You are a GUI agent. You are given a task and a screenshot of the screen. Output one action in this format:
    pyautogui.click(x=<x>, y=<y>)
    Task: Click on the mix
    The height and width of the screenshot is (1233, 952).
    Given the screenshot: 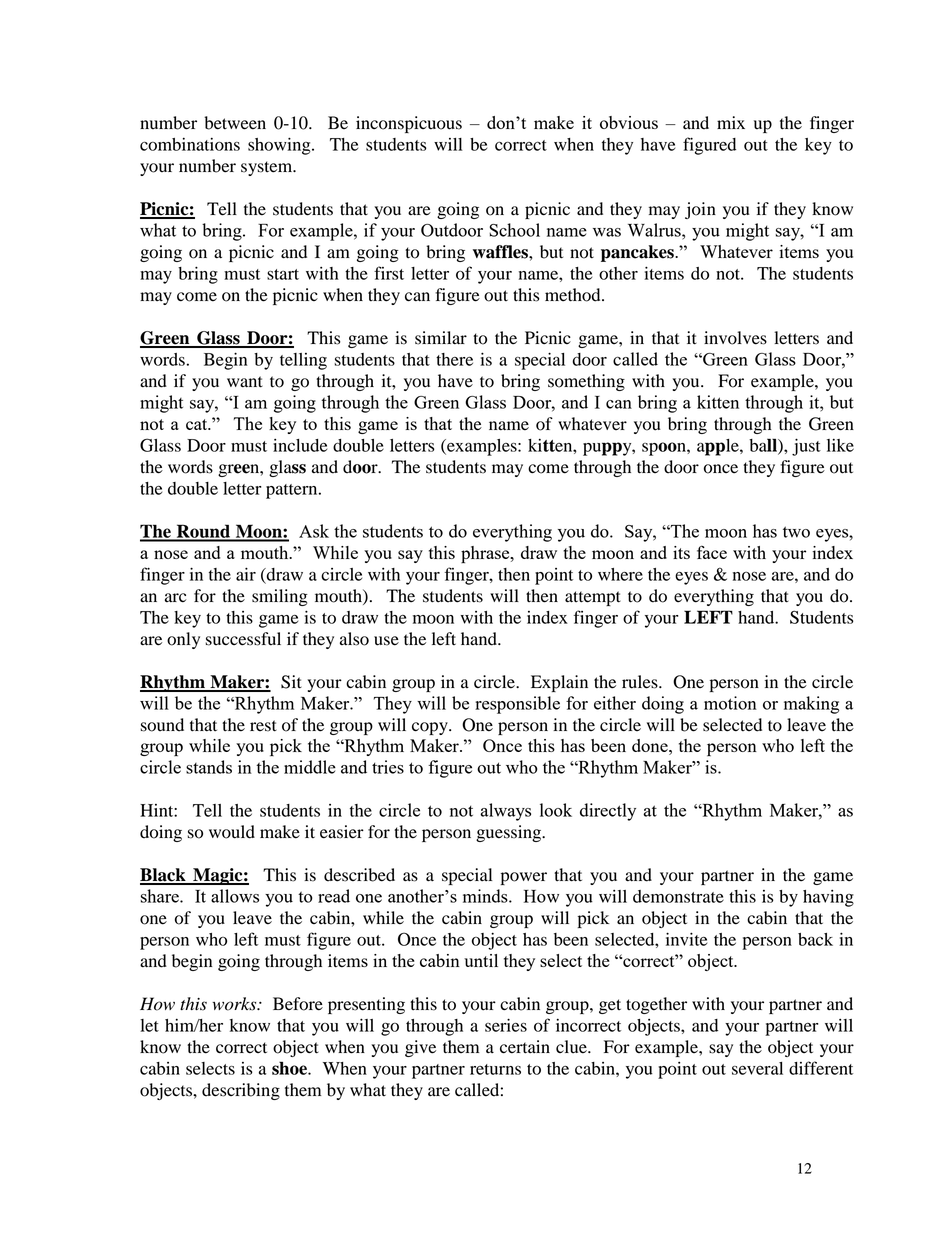 What is the action you would take?
    pyautogui.click(x=731, y=122)
